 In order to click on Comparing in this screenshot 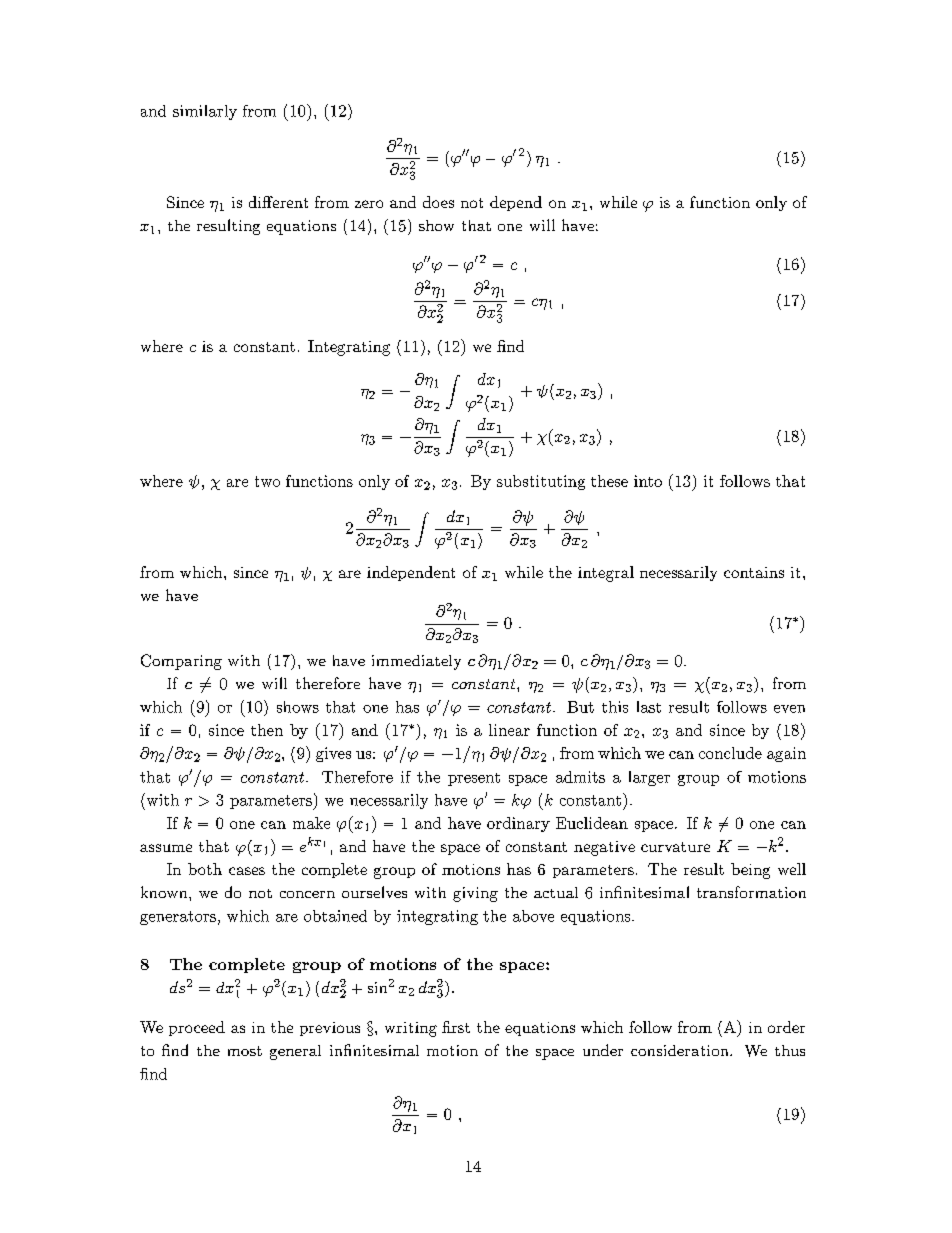, I will do `click(181, 662)`.
